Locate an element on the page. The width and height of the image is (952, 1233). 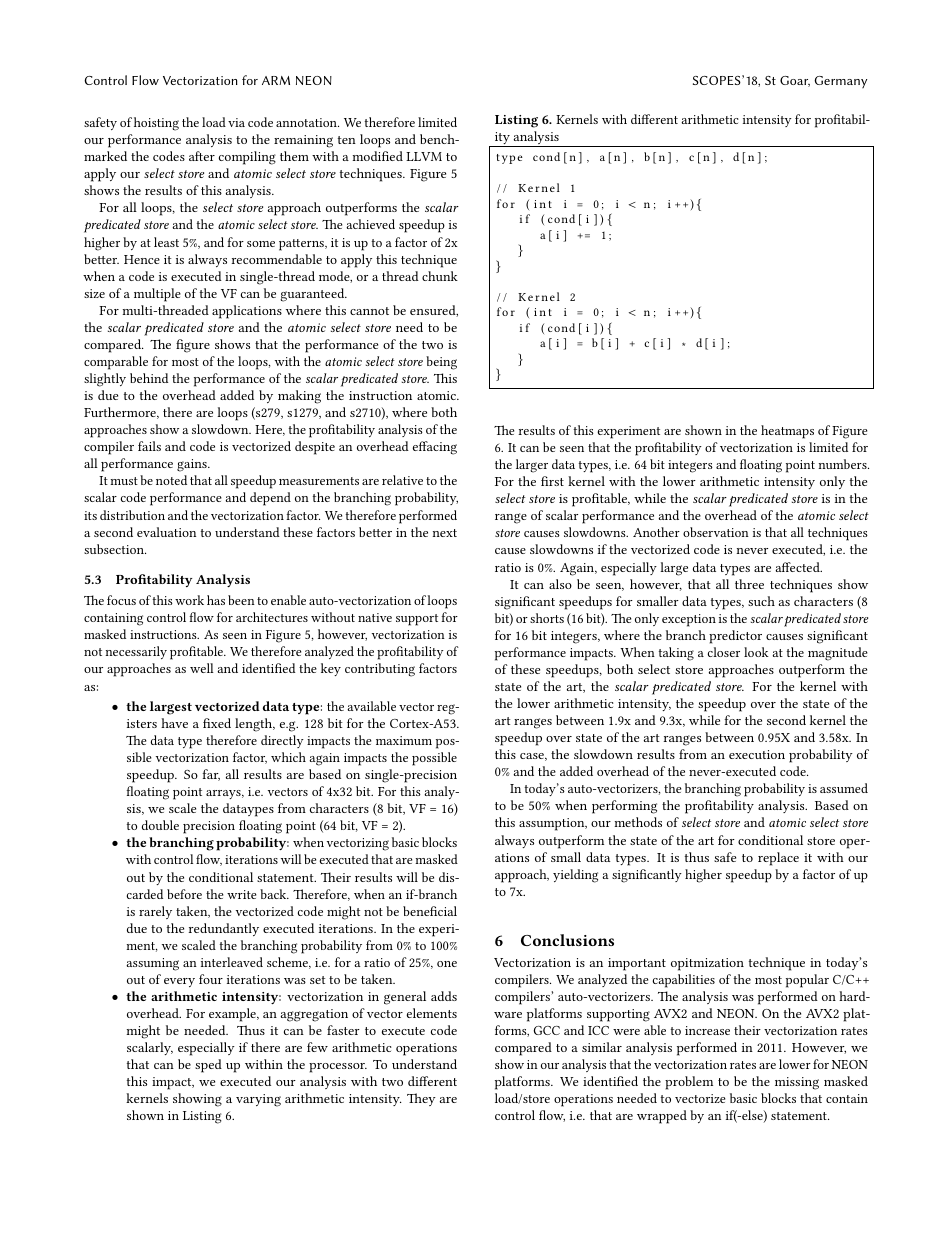
observation is located at coordinates (716, 532).
